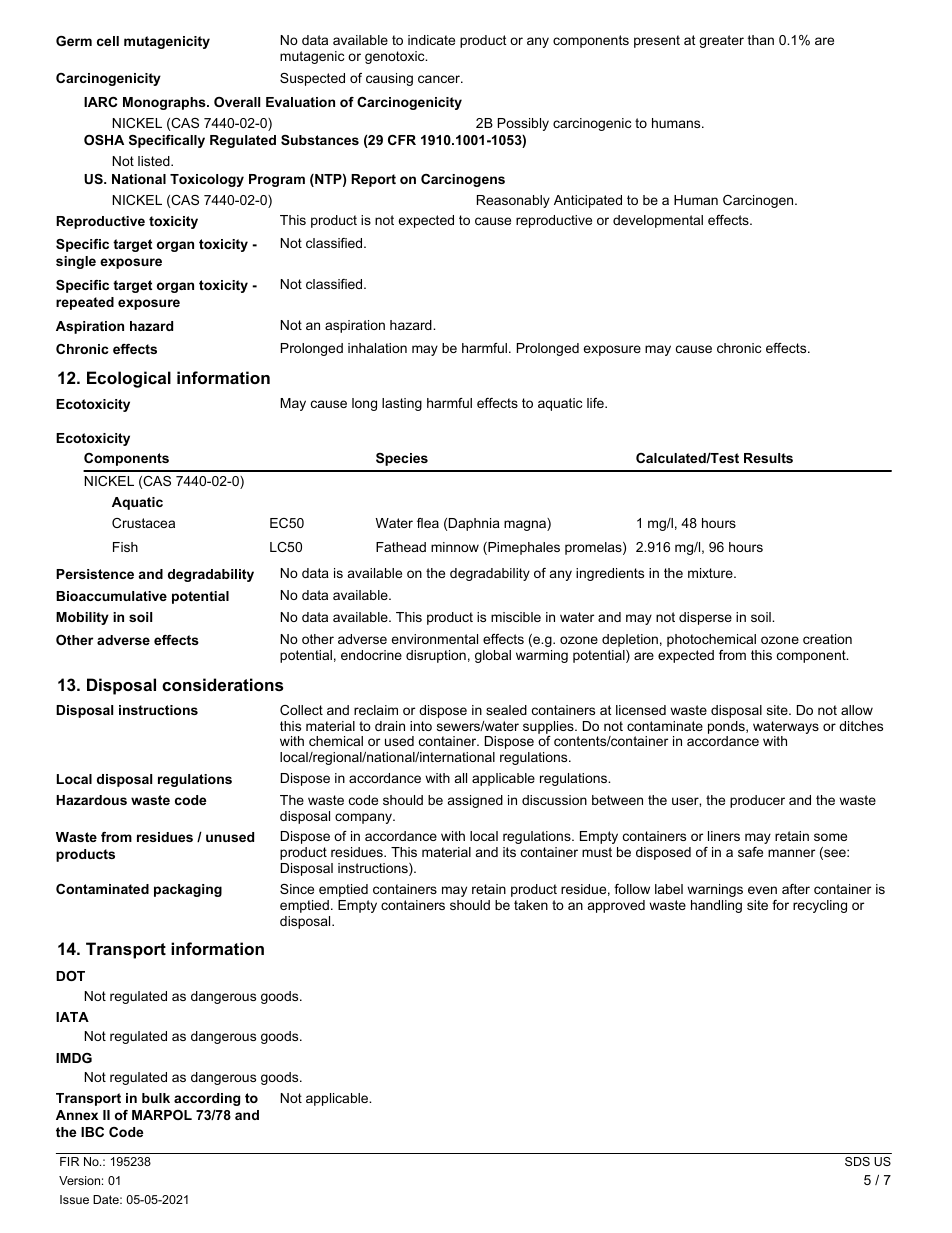  I want to click on IBC, so click(92, 1132).
